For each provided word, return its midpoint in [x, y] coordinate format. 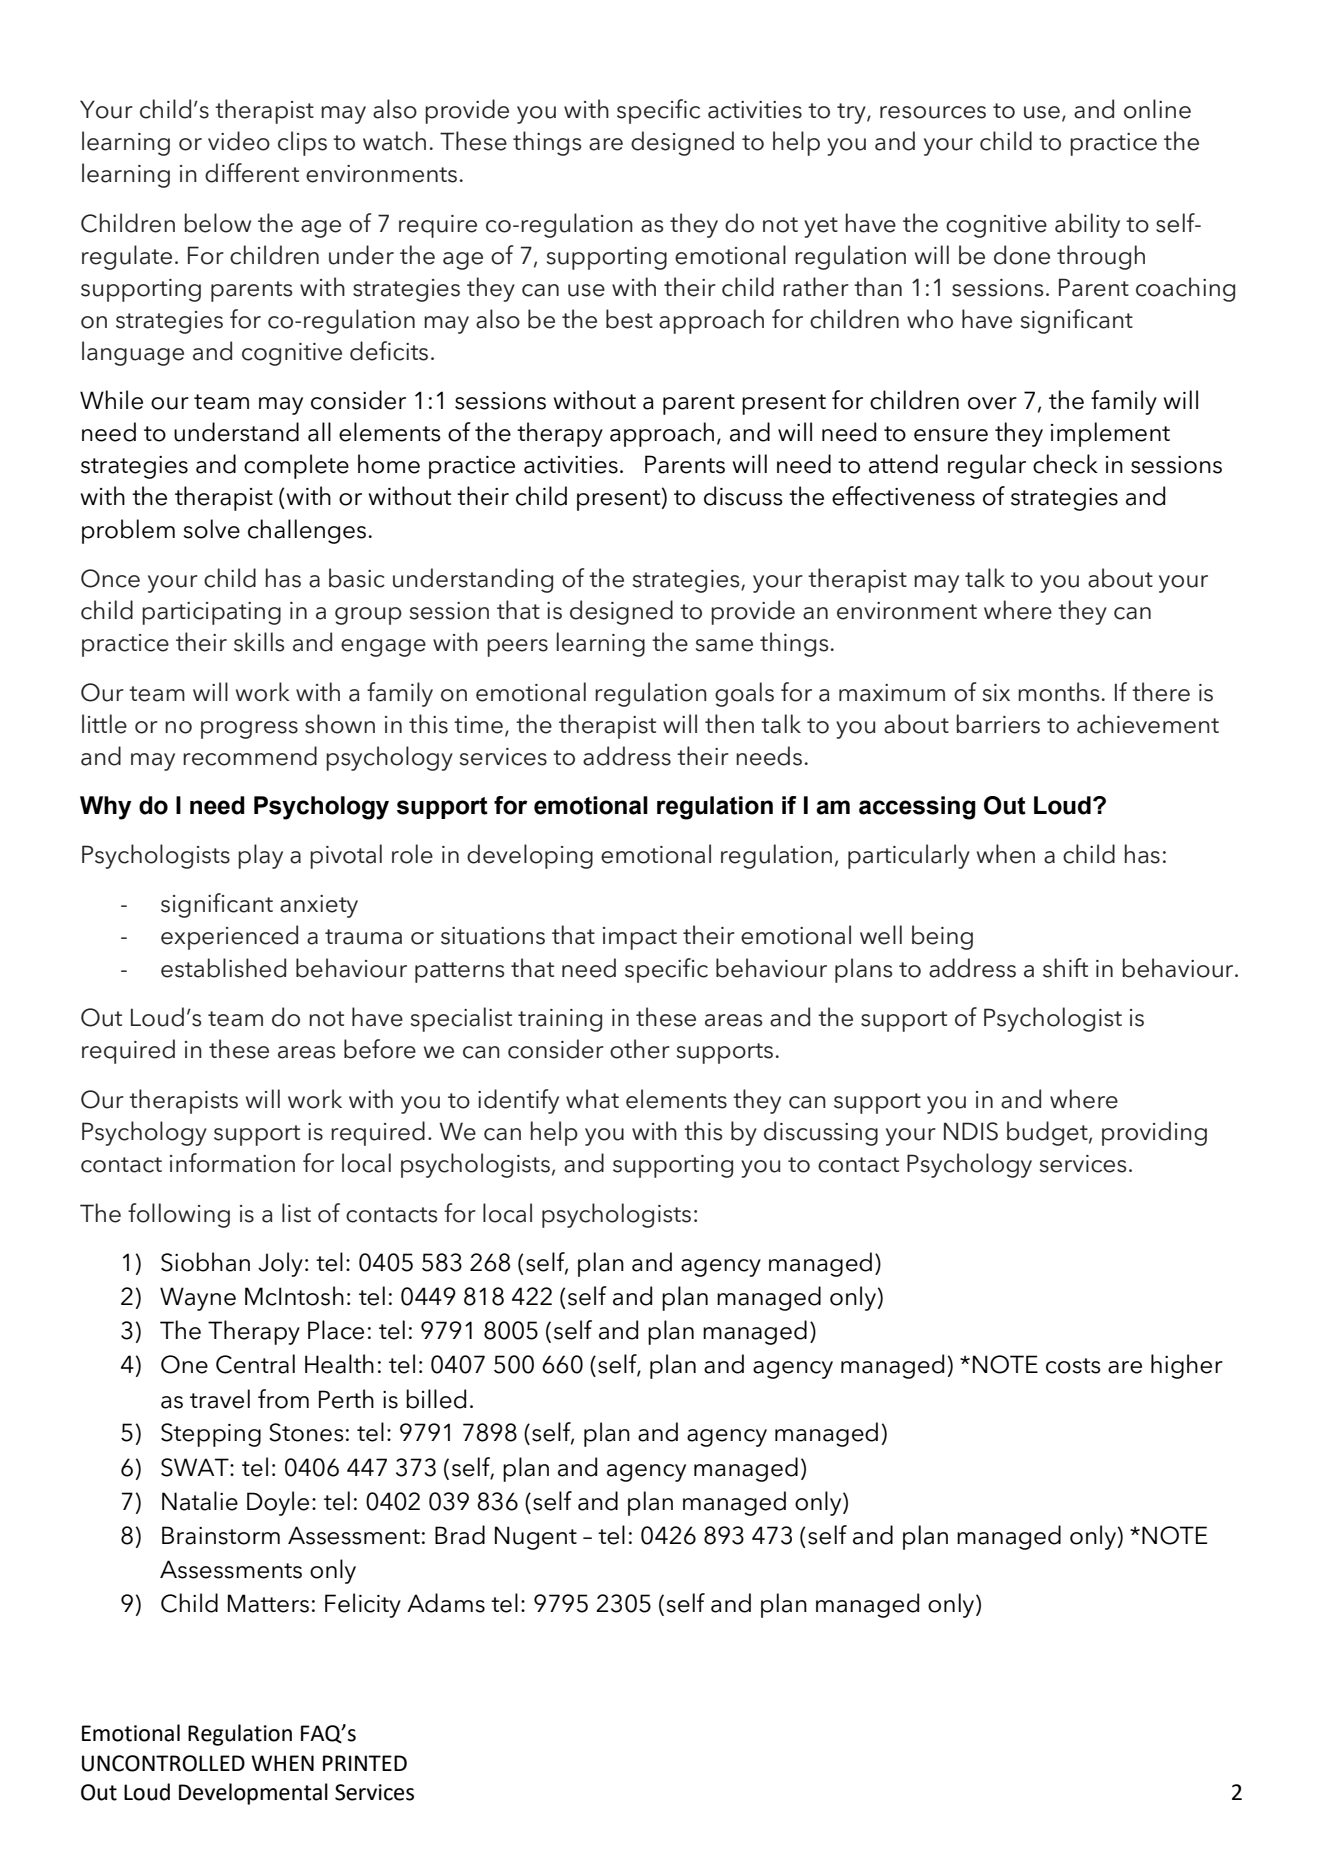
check [1065, 464]
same [724, 645]
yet [821, 227]
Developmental [253, 1794]
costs [1073, 1366]
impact [640, 938]
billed [436, 1399]
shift [1065, 968]
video [239, 141]
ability [1087, 225]
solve [212, 529]
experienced [229, 937]
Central [255, 1364]
